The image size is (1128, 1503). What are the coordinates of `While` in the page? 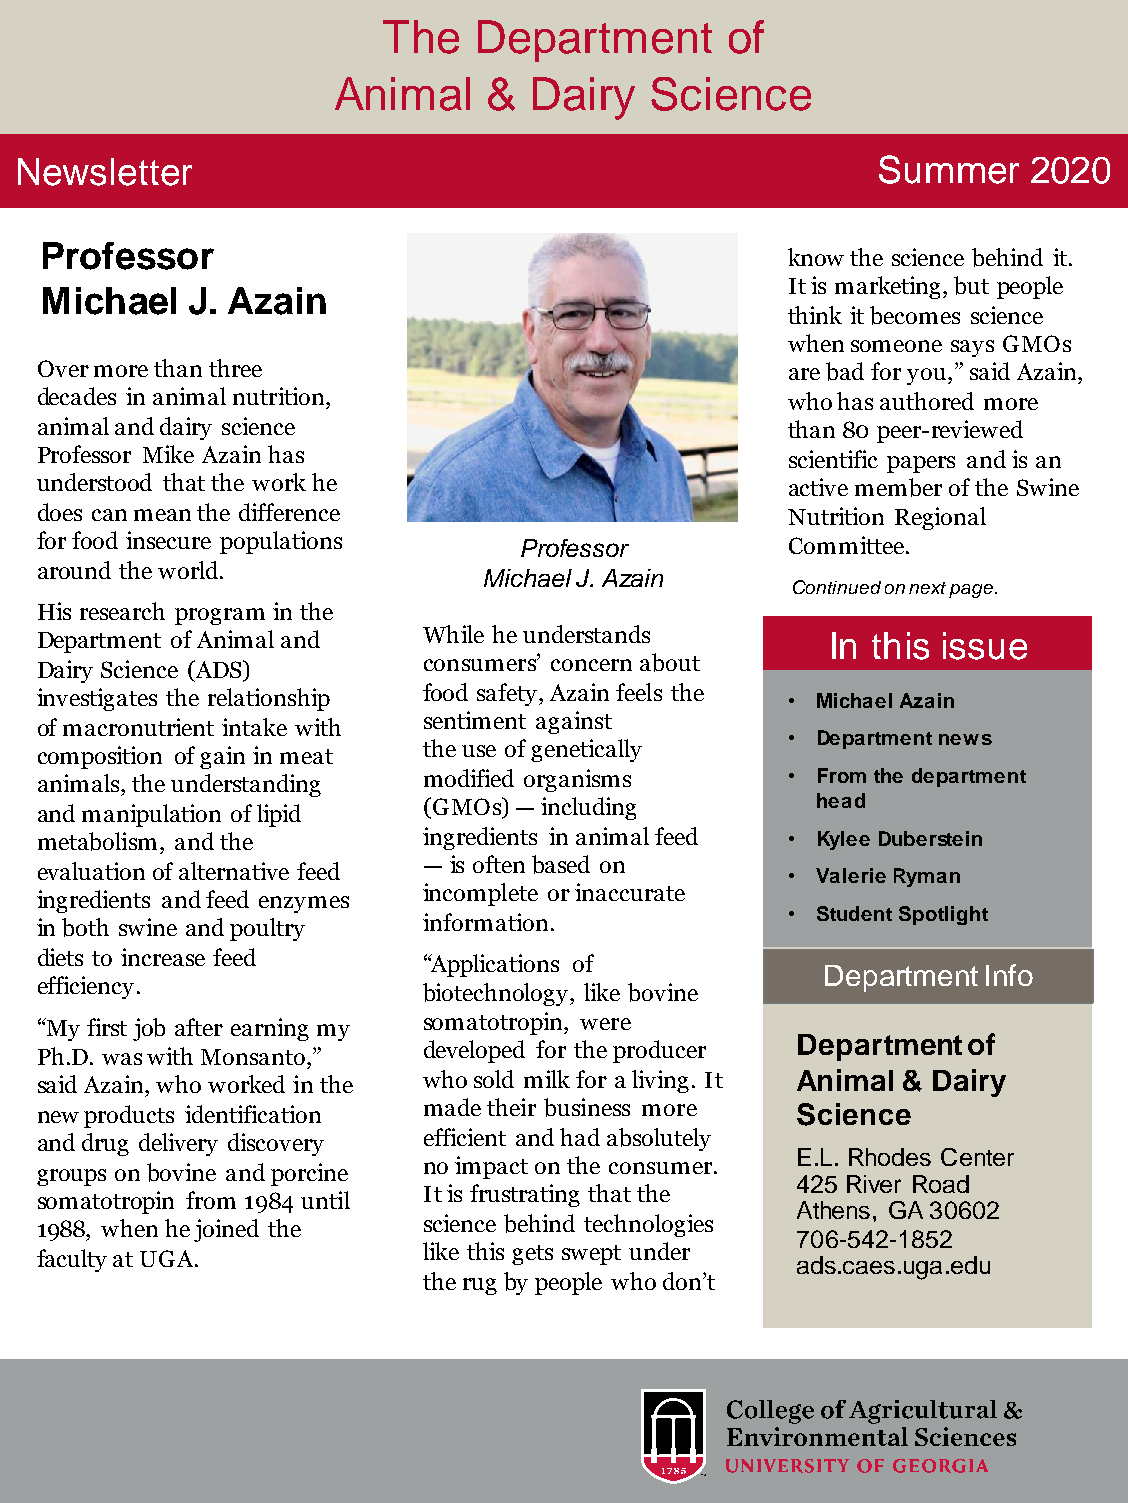 It's located at (453, 634).
